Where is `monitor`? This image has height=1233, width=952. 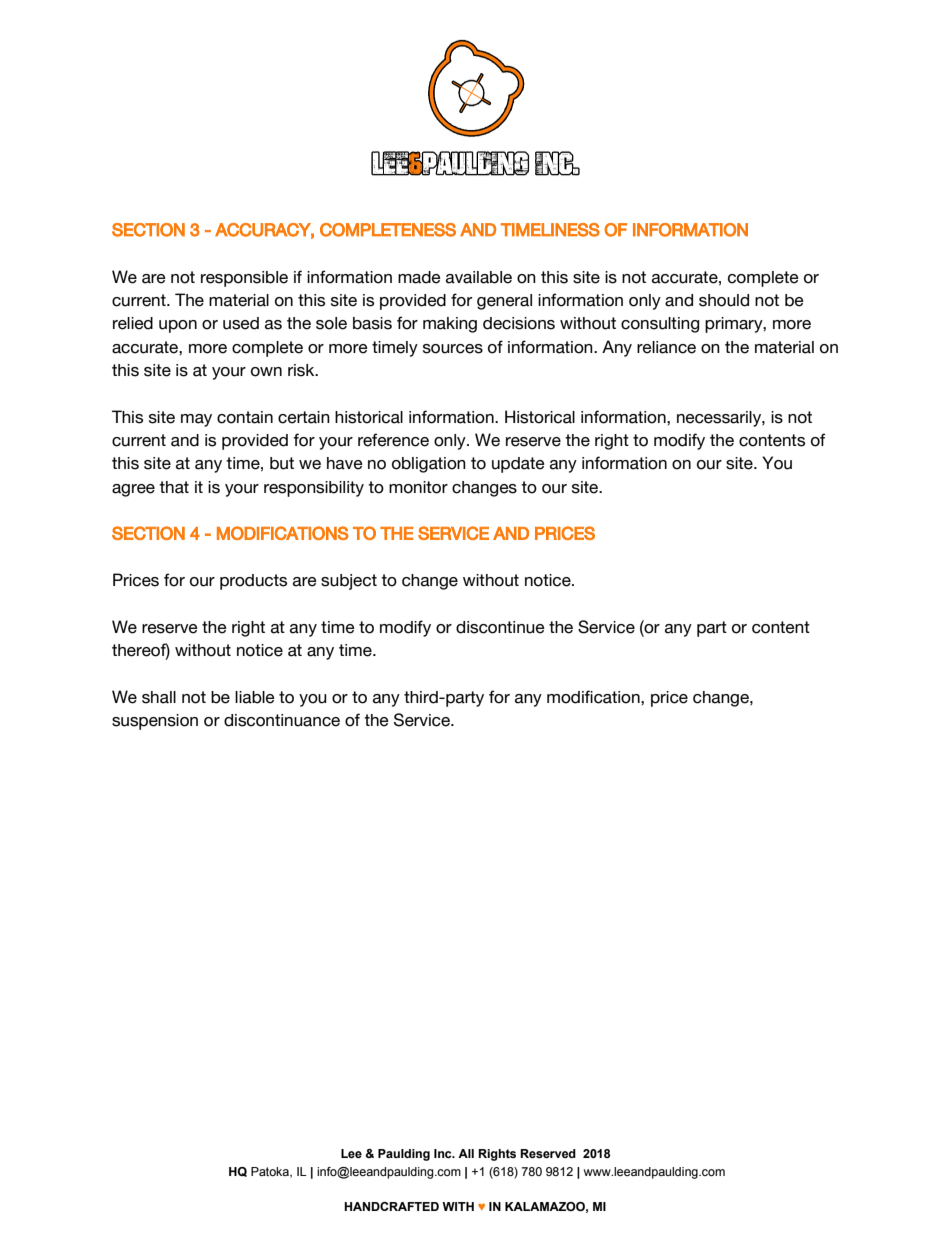 monitor is located at coordinates (418, 487).
